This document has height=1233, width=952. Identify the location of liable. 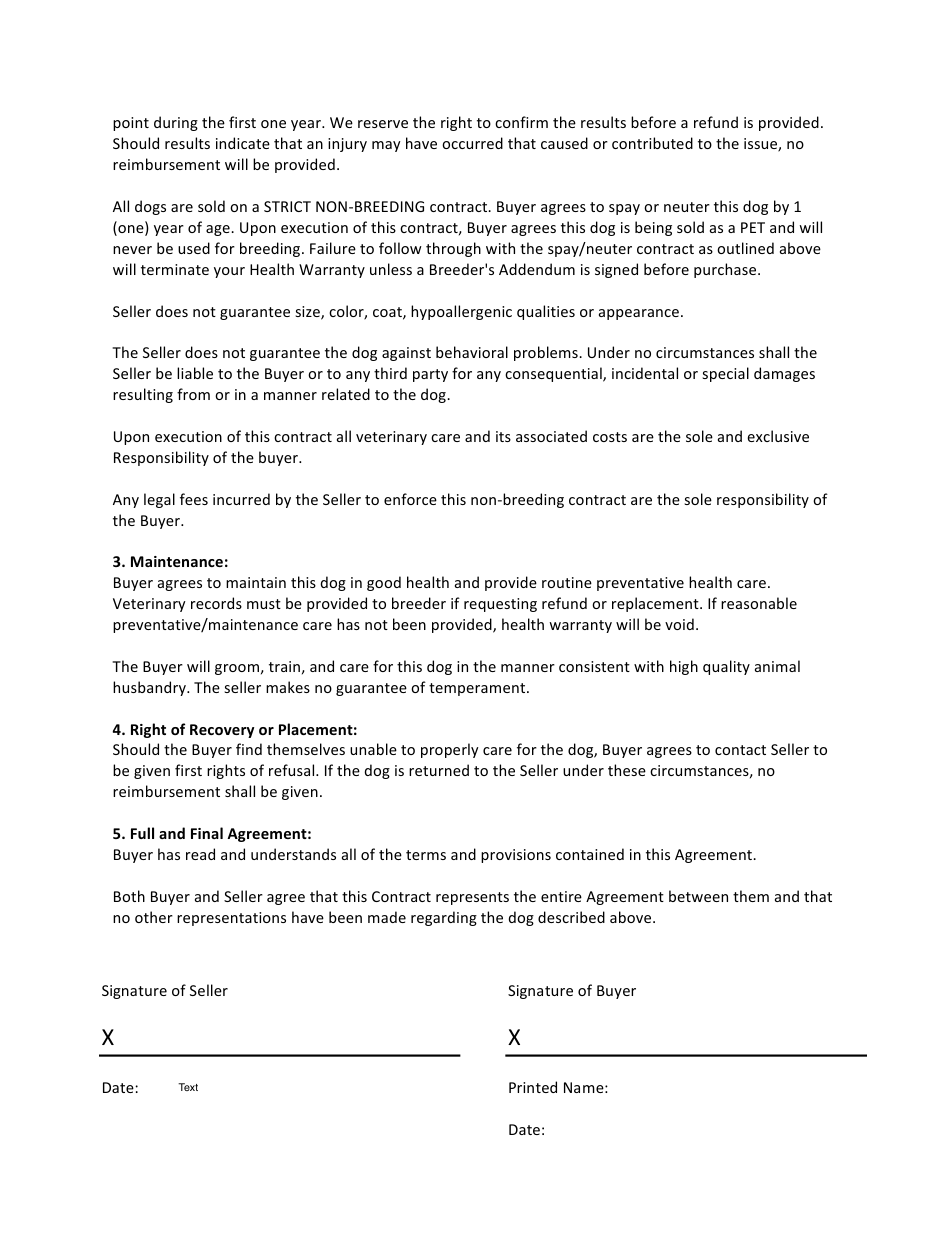
(195, 373).
